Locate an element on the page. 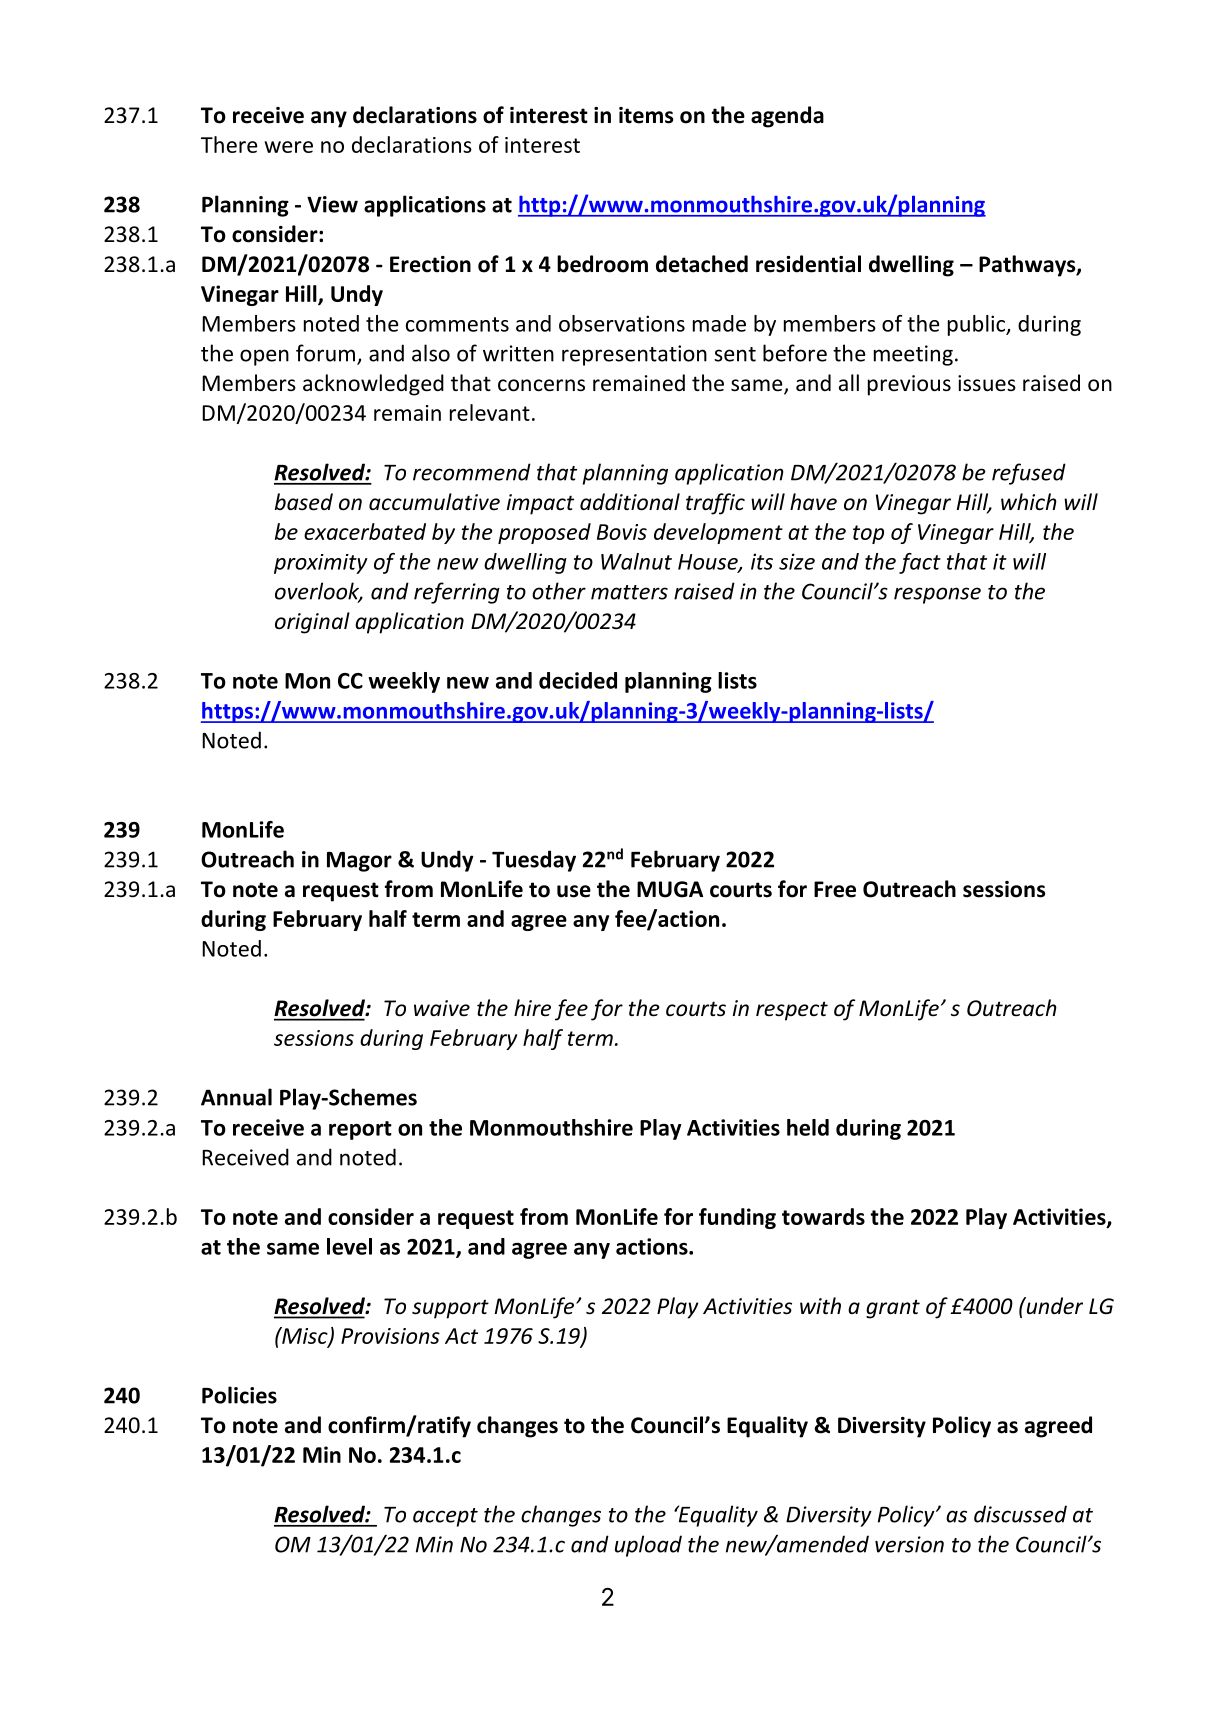 Image resolution: width=1210 pixels, height=1711 pixels. version is located at coordinates (909, 1544).
